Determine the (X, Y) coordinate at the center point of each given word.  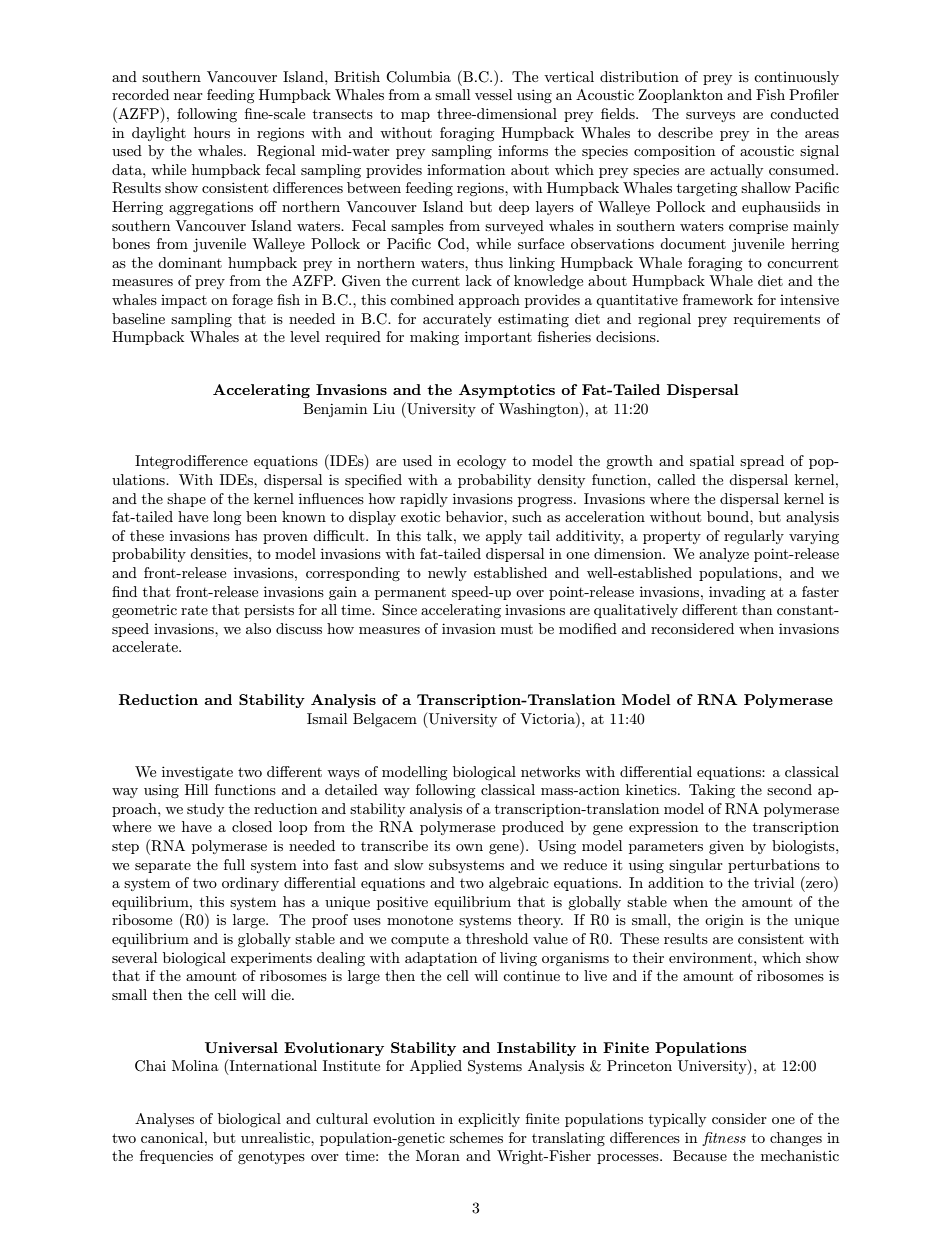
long (227, 518)
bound (729, 516)
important (498, 338)
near (188, 96)
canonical (173, 1137)
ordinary (250, 884)
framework (718, 299)
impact (184, 301)
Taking (712, 791)
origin (724, 921)
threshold (497, 938)
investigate (197, 773)
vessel (493, 94)
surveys (710, 117)
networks (550, 771)
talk (441, 535)
